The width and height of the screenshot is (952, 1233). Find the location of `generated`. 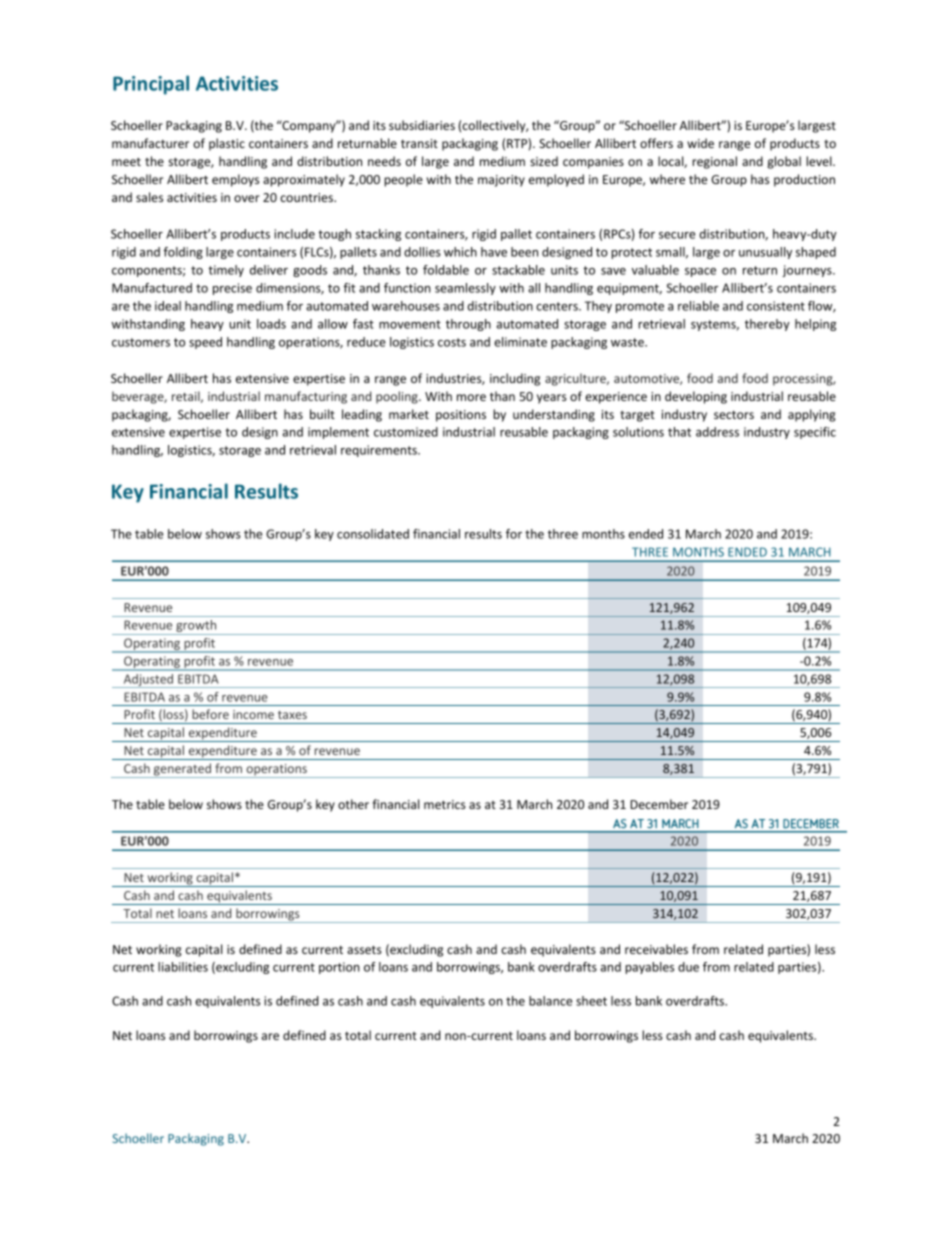

generated is located at coordinates (183, 770).
